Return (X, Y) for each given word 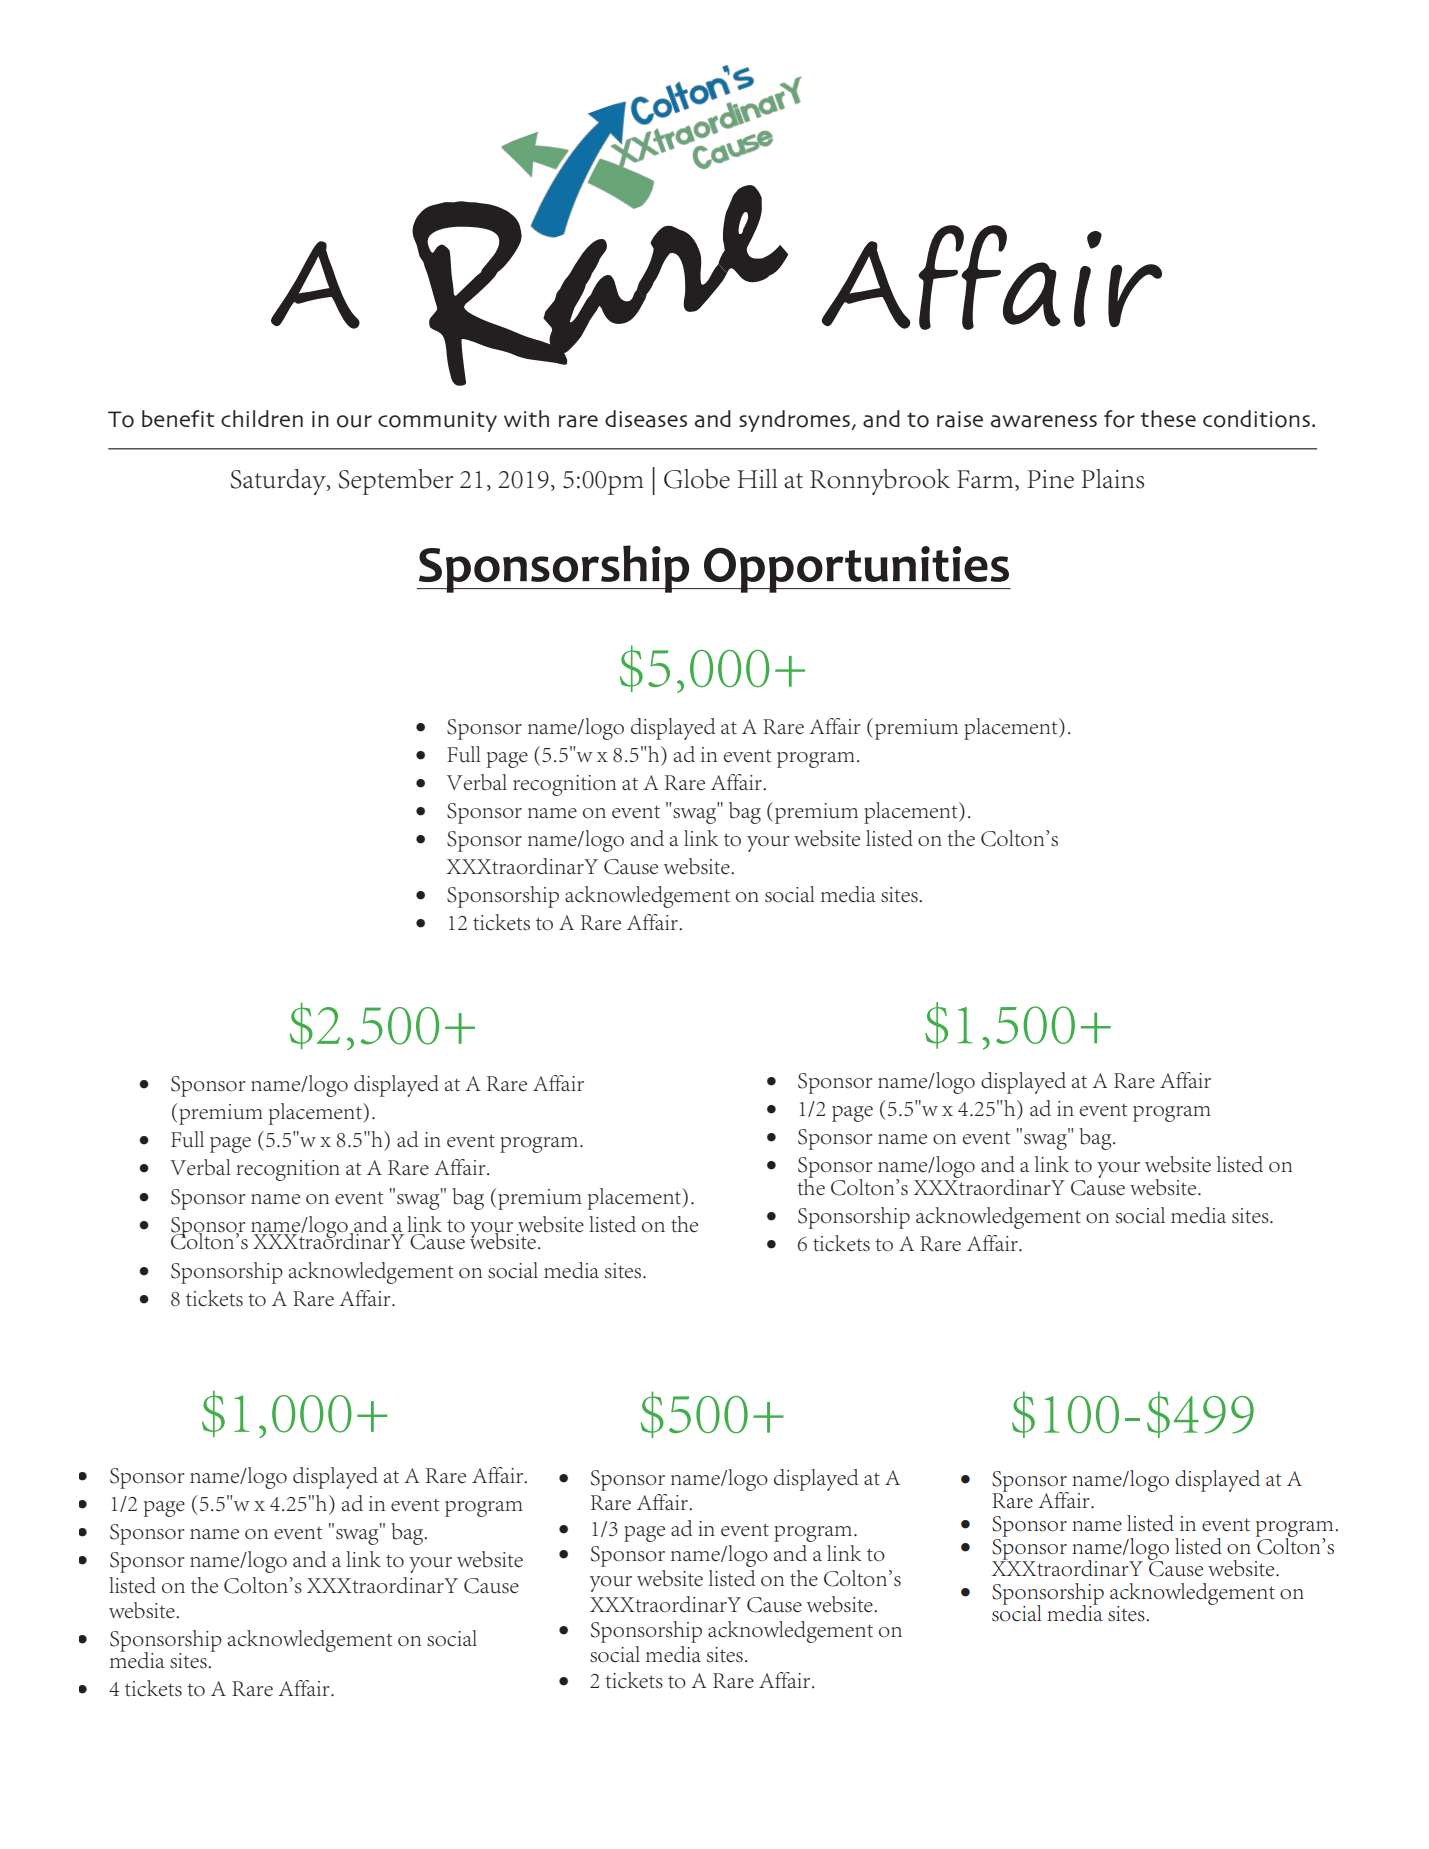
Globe (697, 479)
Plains (1112, 479)
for (1119, 419)
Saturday (279, 482)
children (262, 418)
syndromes (795, 421)
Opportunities (856, 569)
